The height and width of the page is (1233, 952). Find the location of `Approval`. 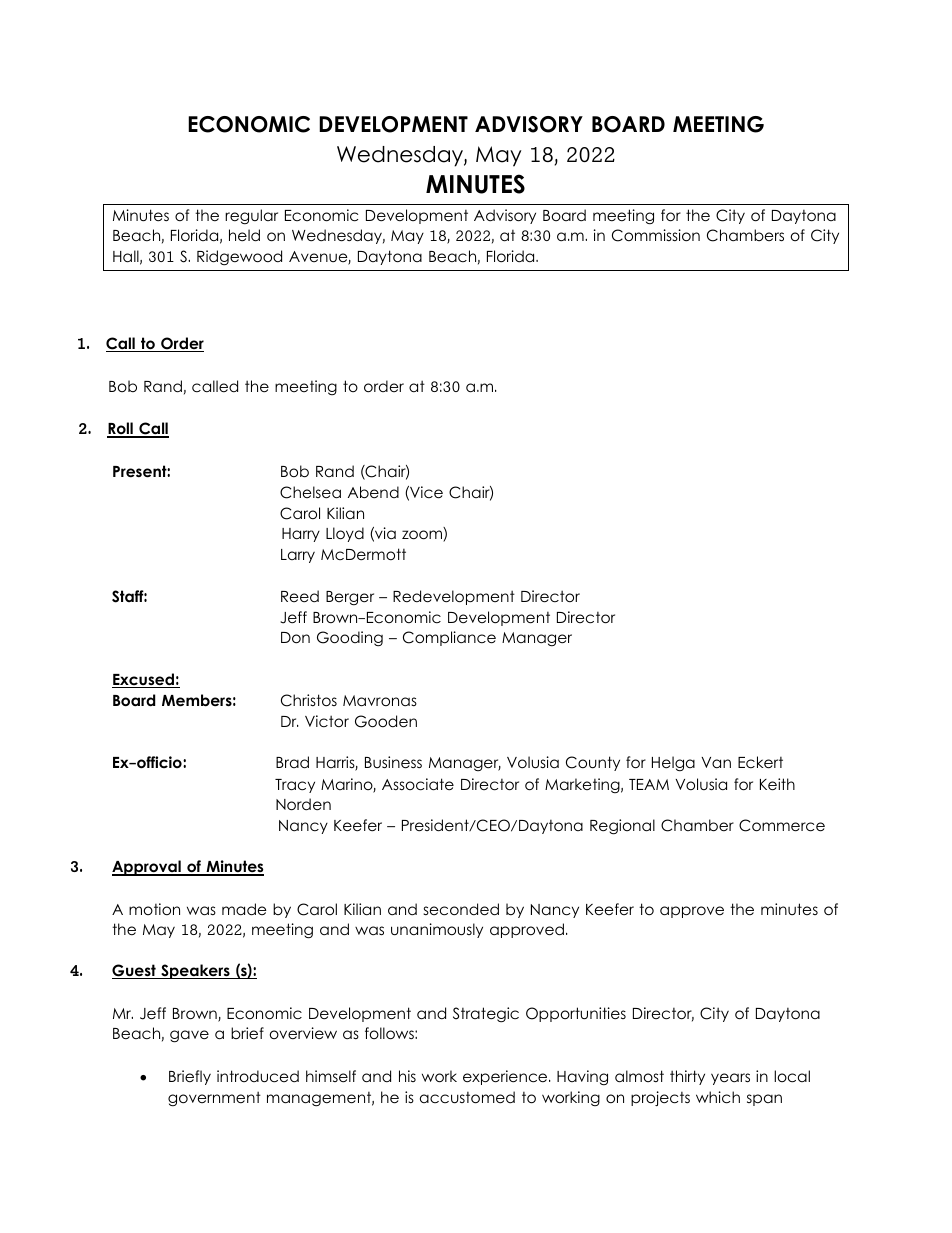

Approval is located at coordinates (147, 868).
